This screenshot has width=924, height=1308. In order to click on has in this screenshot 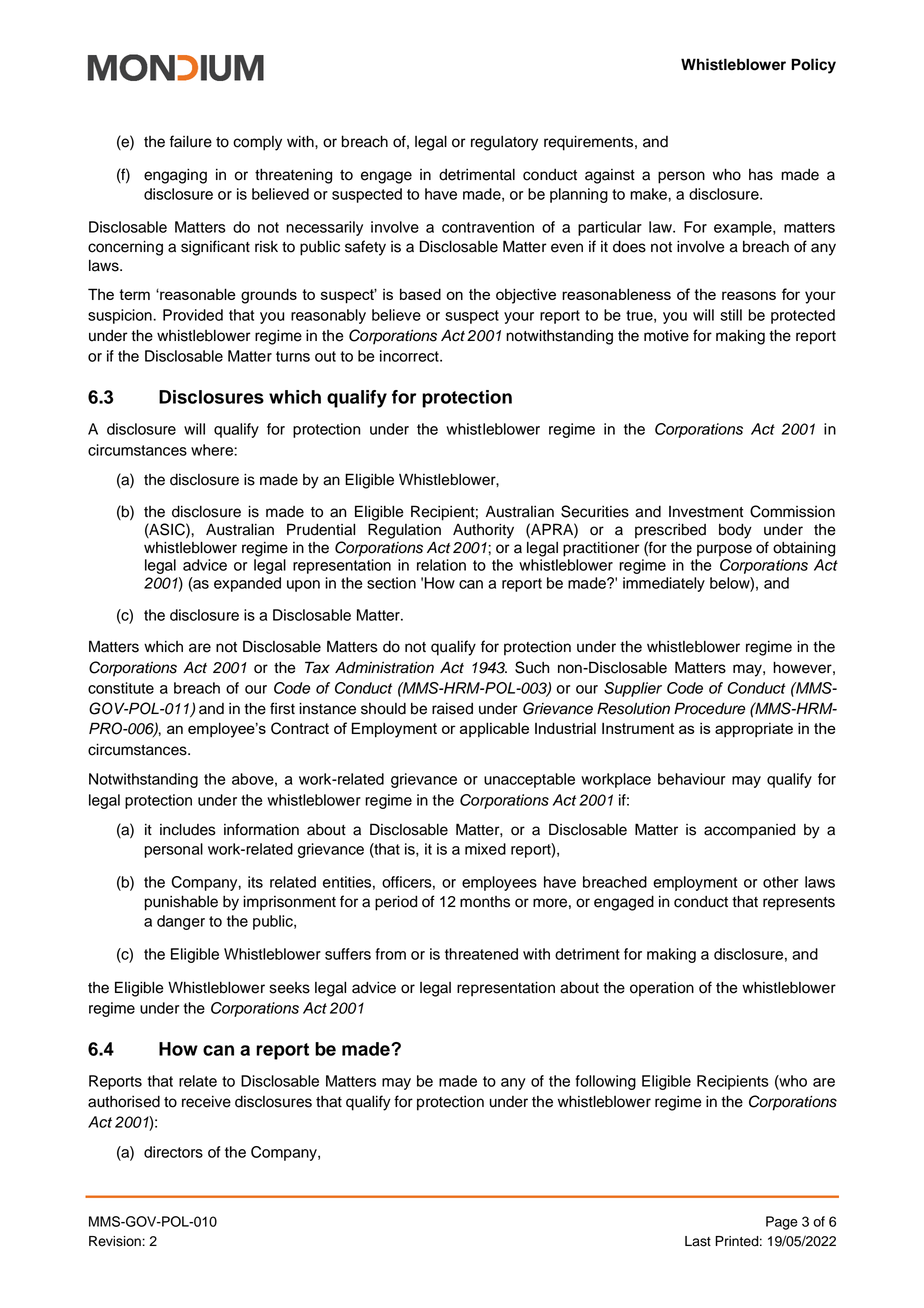, I will do `click(761, 175)`.
